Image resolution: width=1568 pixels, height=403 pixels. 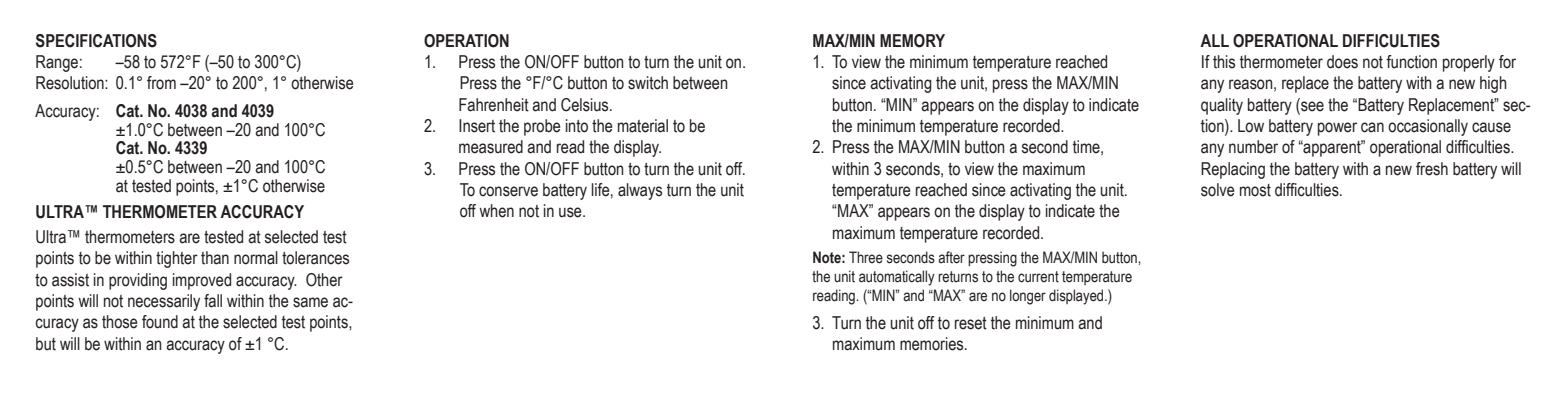 What do you see at coordinates (912, 41) in the page?
I see `MEMORY` at bounding box center [912, 41].
